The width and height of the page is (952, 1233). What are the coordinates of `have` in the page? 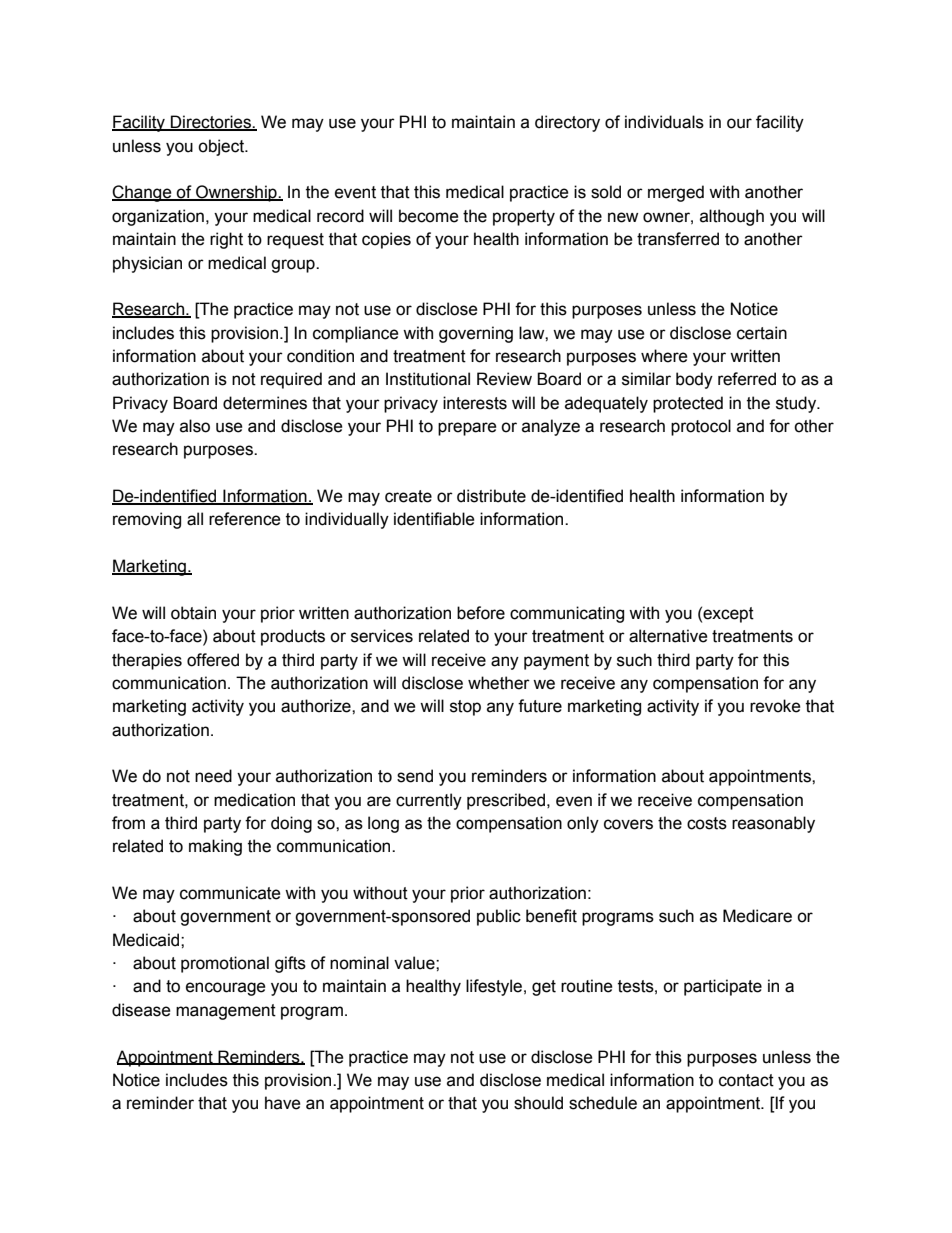 It's located at (283, 1103).
